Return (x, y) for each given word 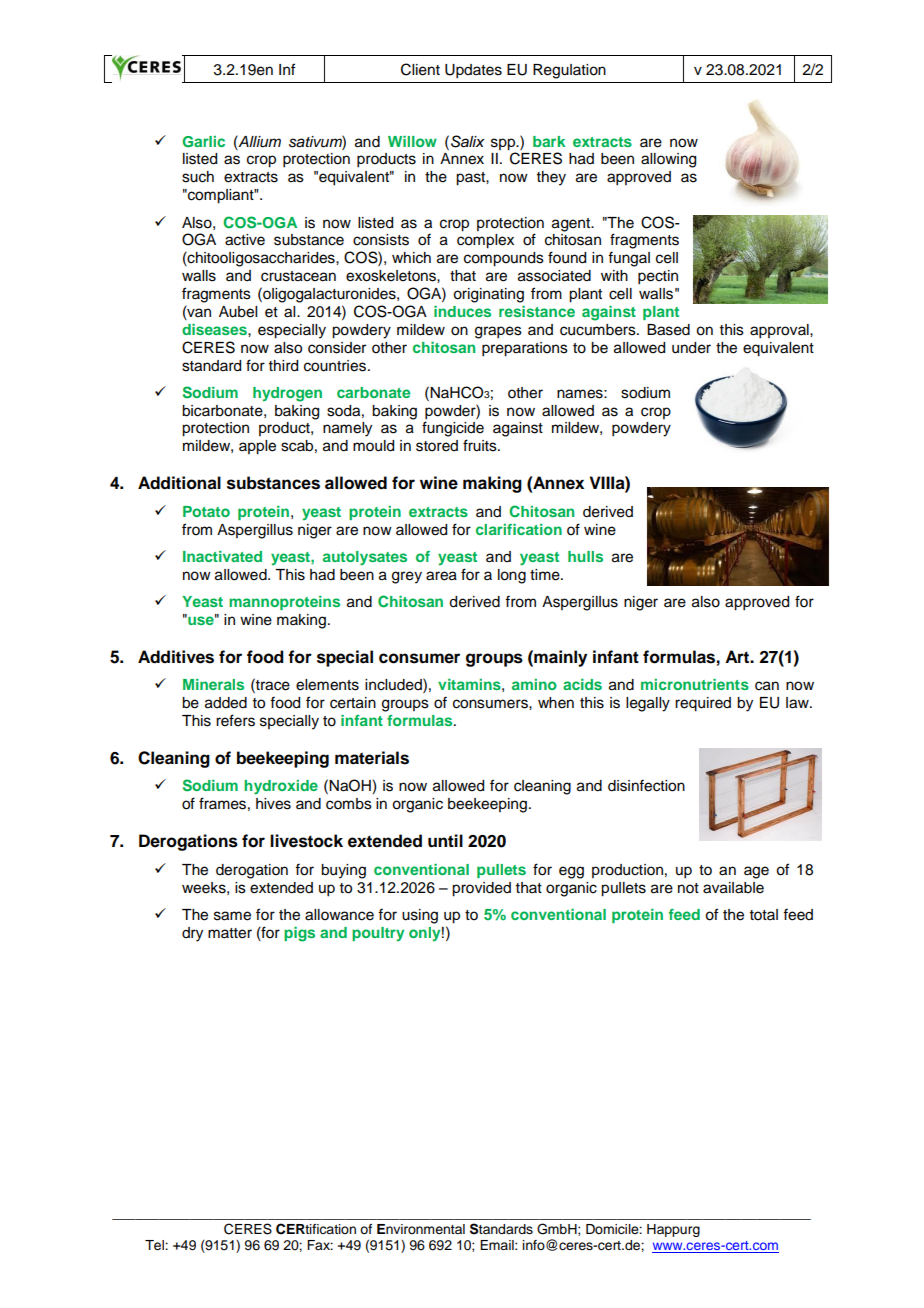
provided (481, 889)
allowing (668, 160)
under (691, 348)
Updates (473, 71)
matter (230, 933)
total (764, 915)
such (198, 177)
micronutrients (695, 684)
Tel (155, 1245)
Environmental (421, 1229)
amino (534, 684)
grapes (498, 332)
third (283, 366)
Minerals (213, 684)
